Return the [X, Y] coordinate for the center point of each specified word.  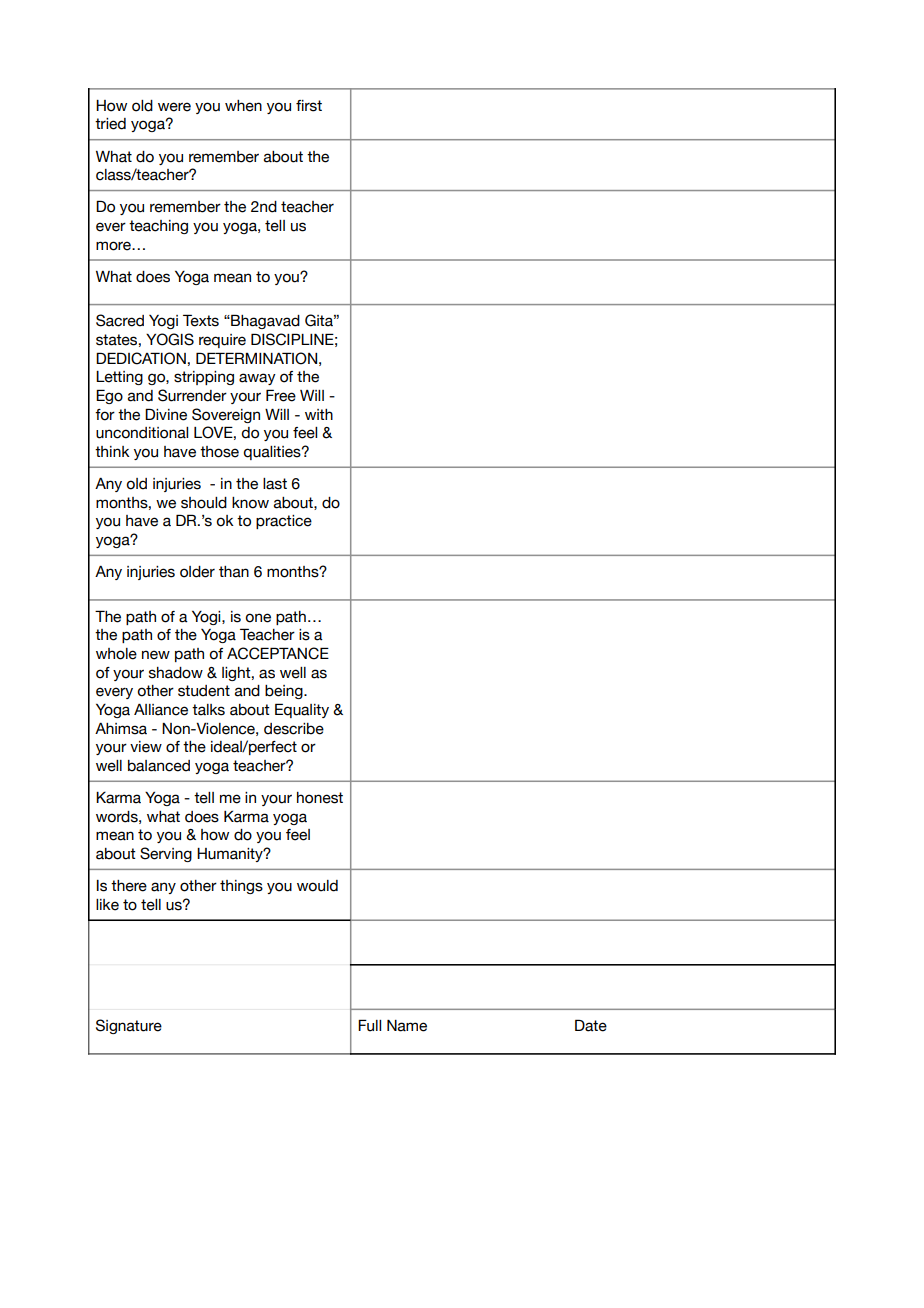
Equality [302, 710]
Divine [166, 414]
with [319, 414]
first [309, 106]
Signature [129, 1026]
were [174, 107]
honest [320, 798]
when [243, 106]
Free [281, 395]
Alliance [161, 710]
